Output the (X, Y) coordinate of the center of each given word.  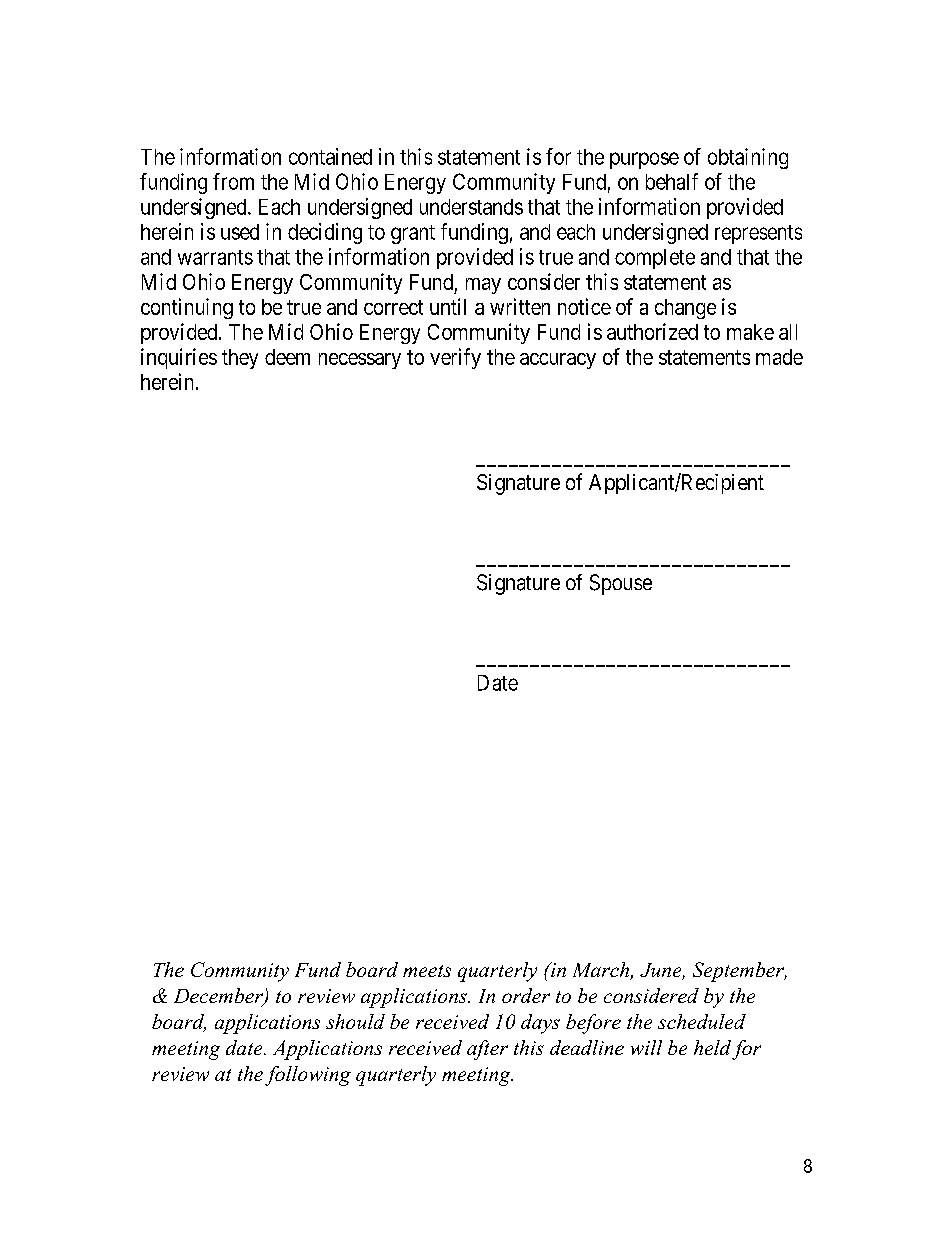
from (233, 181)
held (712, 1047)
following (308, 1076)
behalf (672, 181)
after (487, 1050)
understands (471, 207)
